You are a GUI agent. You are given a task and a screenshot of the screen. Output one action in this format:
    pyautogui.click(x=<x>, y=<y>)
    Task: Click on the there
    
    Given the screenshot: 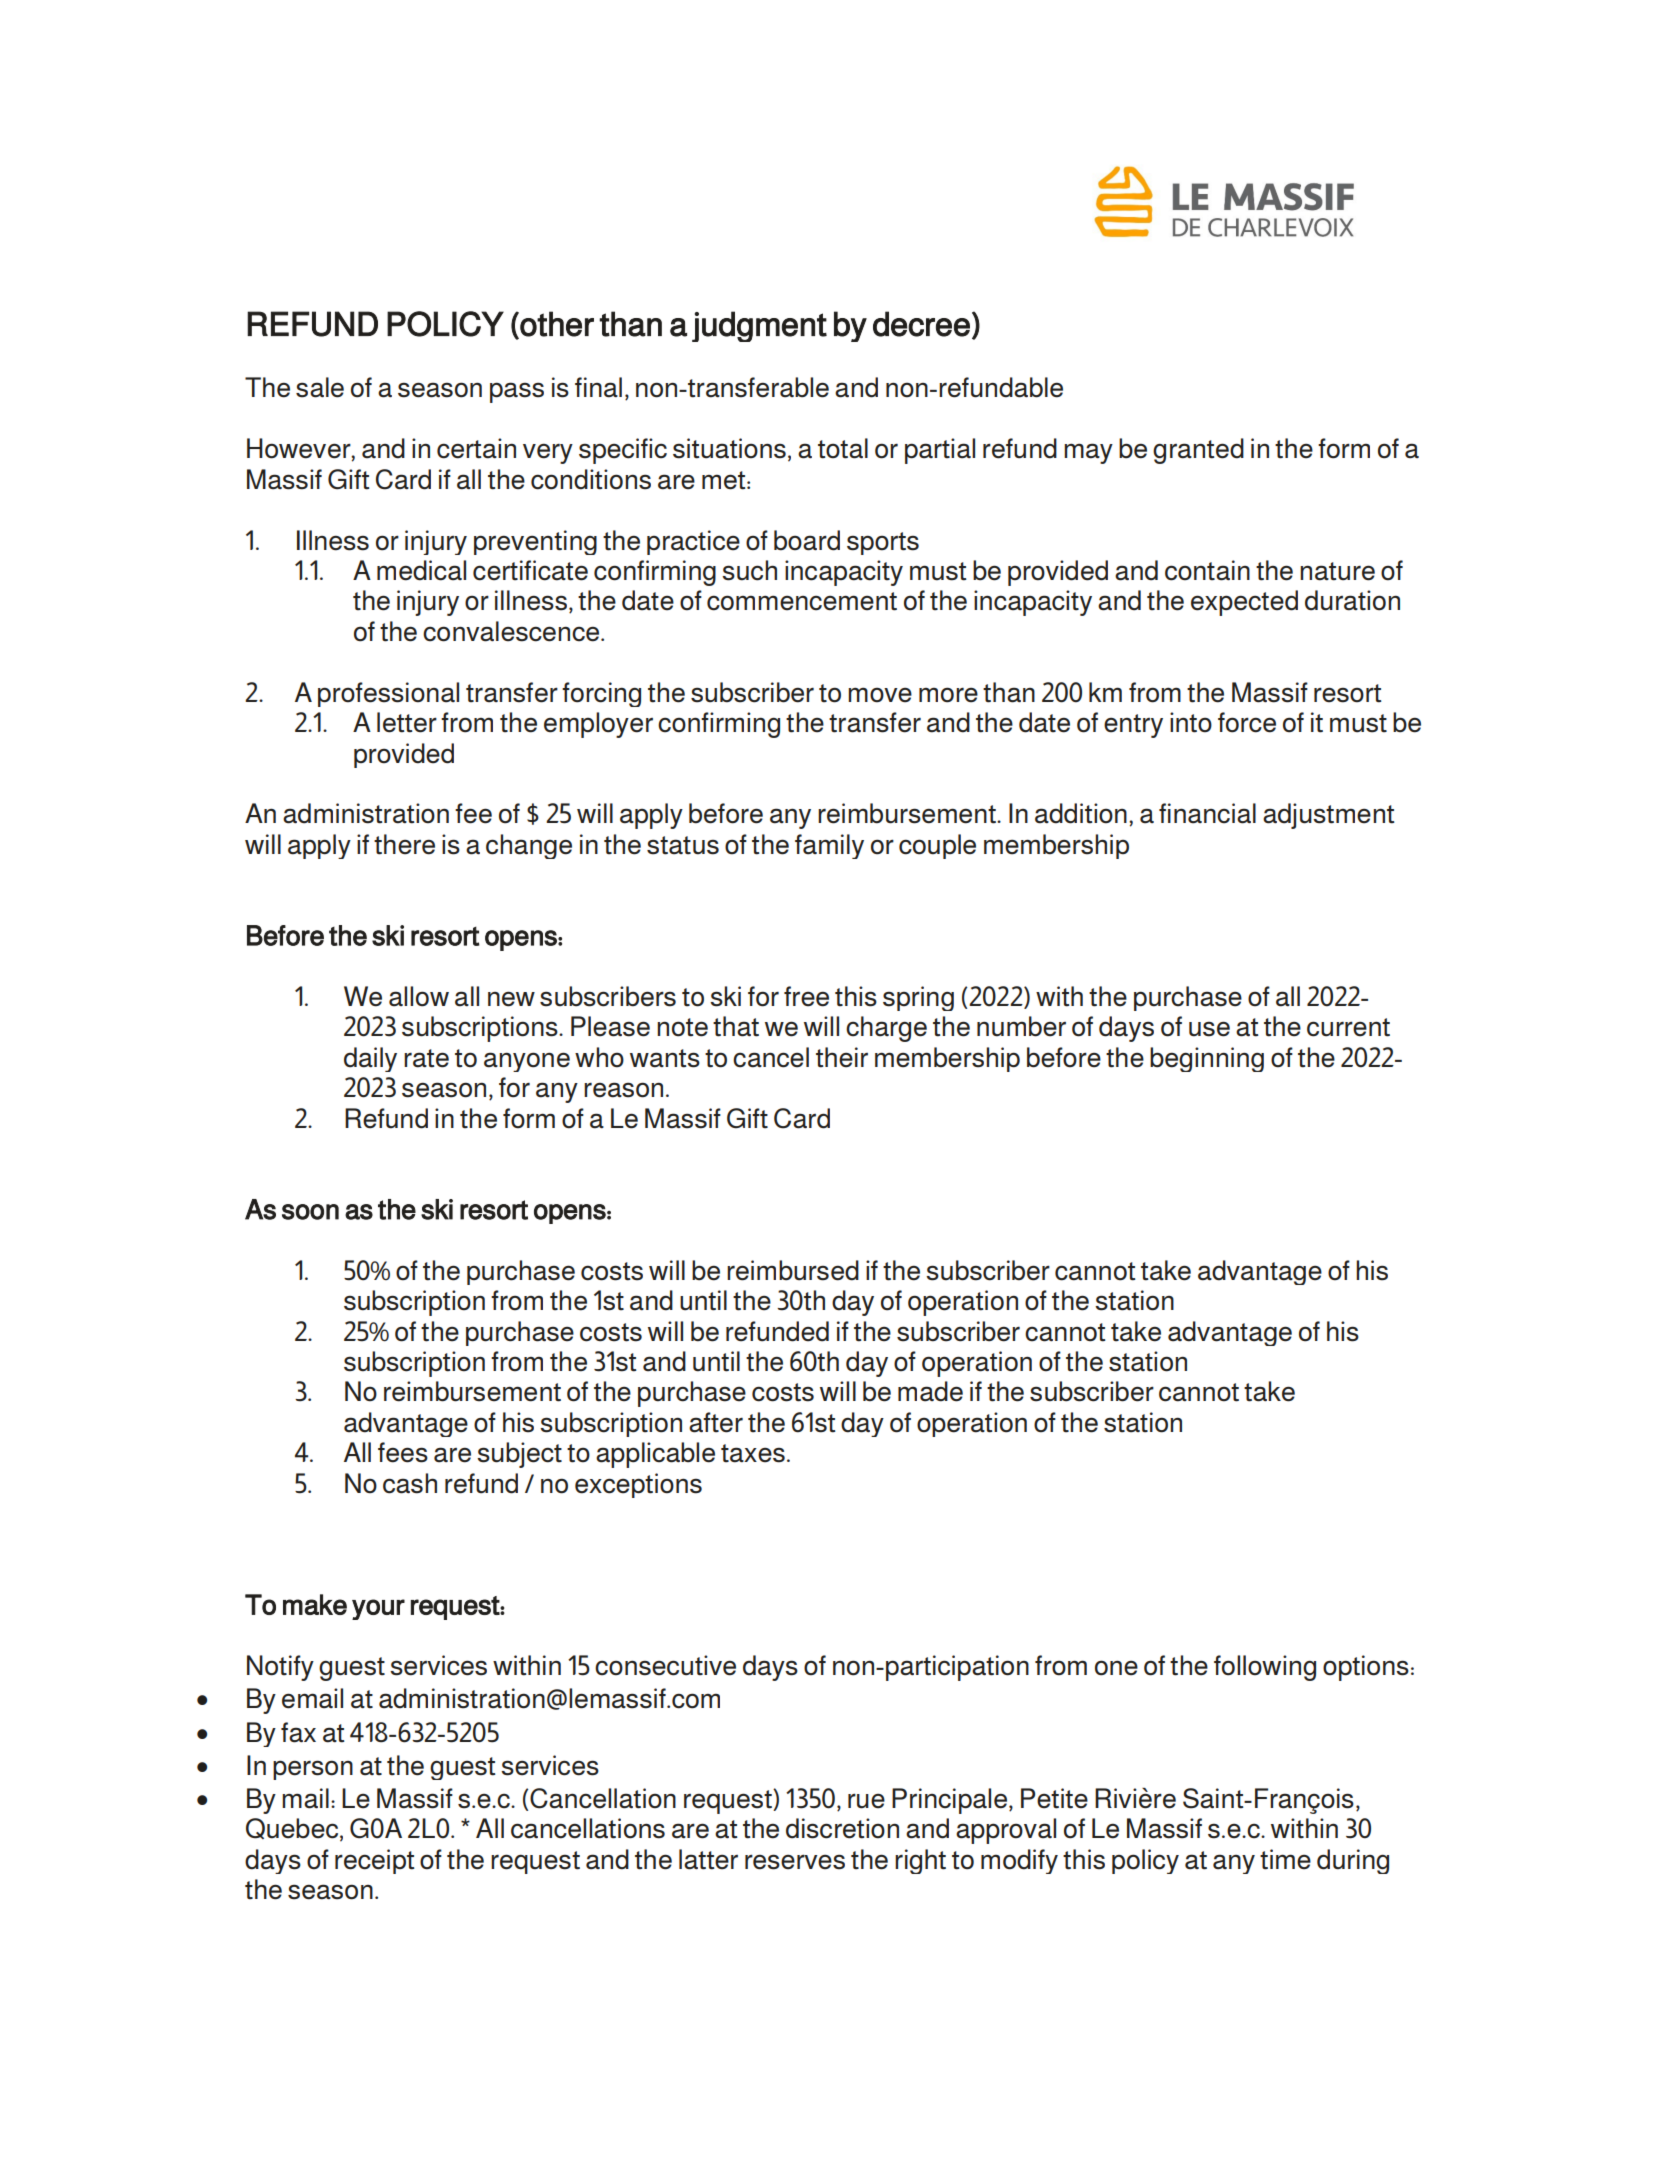 What is the action you would take?
    pyautogui.click(x=404, y=844)
